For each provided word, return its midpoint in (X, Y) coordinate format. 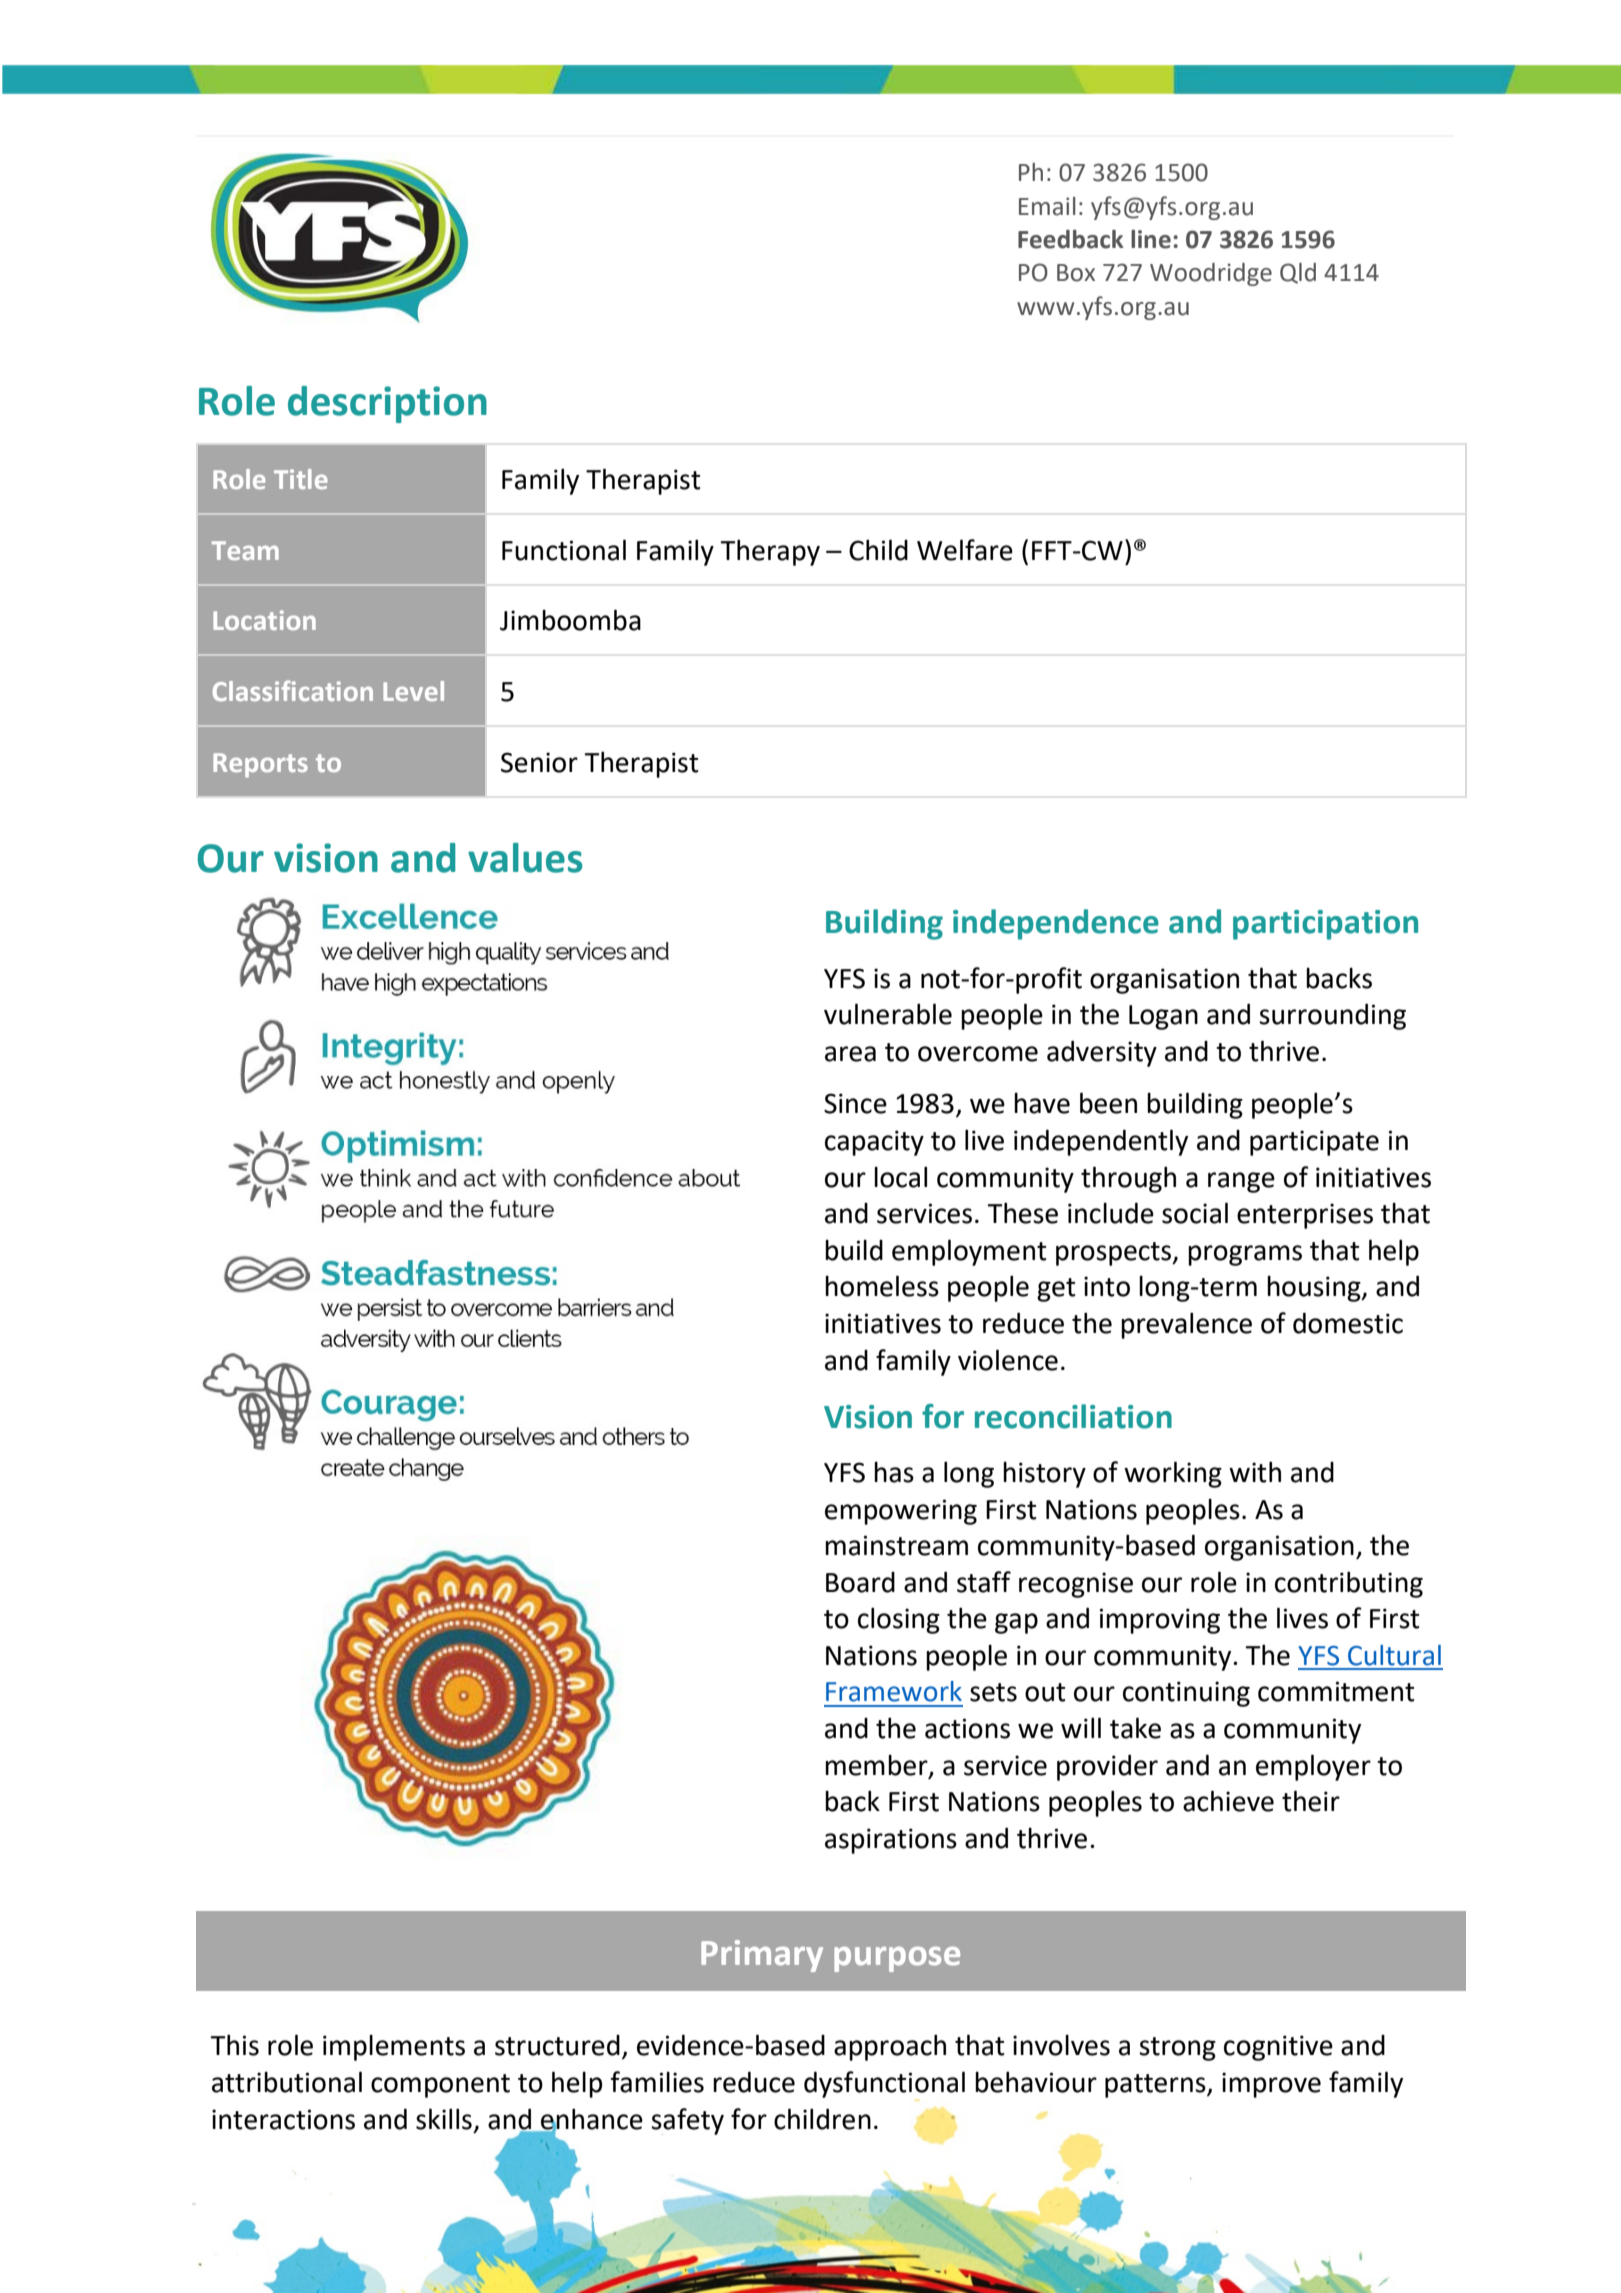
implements (394, 2048)
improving (1160, 1621)
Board (860, 1582)
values (525, 858)
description (387, 404)
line (1151, 239)
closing (899, 1620)
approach (890, 2047)
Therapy (770, 552)
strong (1177, 2049)
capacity (874, 1143)
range (1241, 1182)
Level (413, 691)
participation (1325, 925)
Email (1047, 206)
